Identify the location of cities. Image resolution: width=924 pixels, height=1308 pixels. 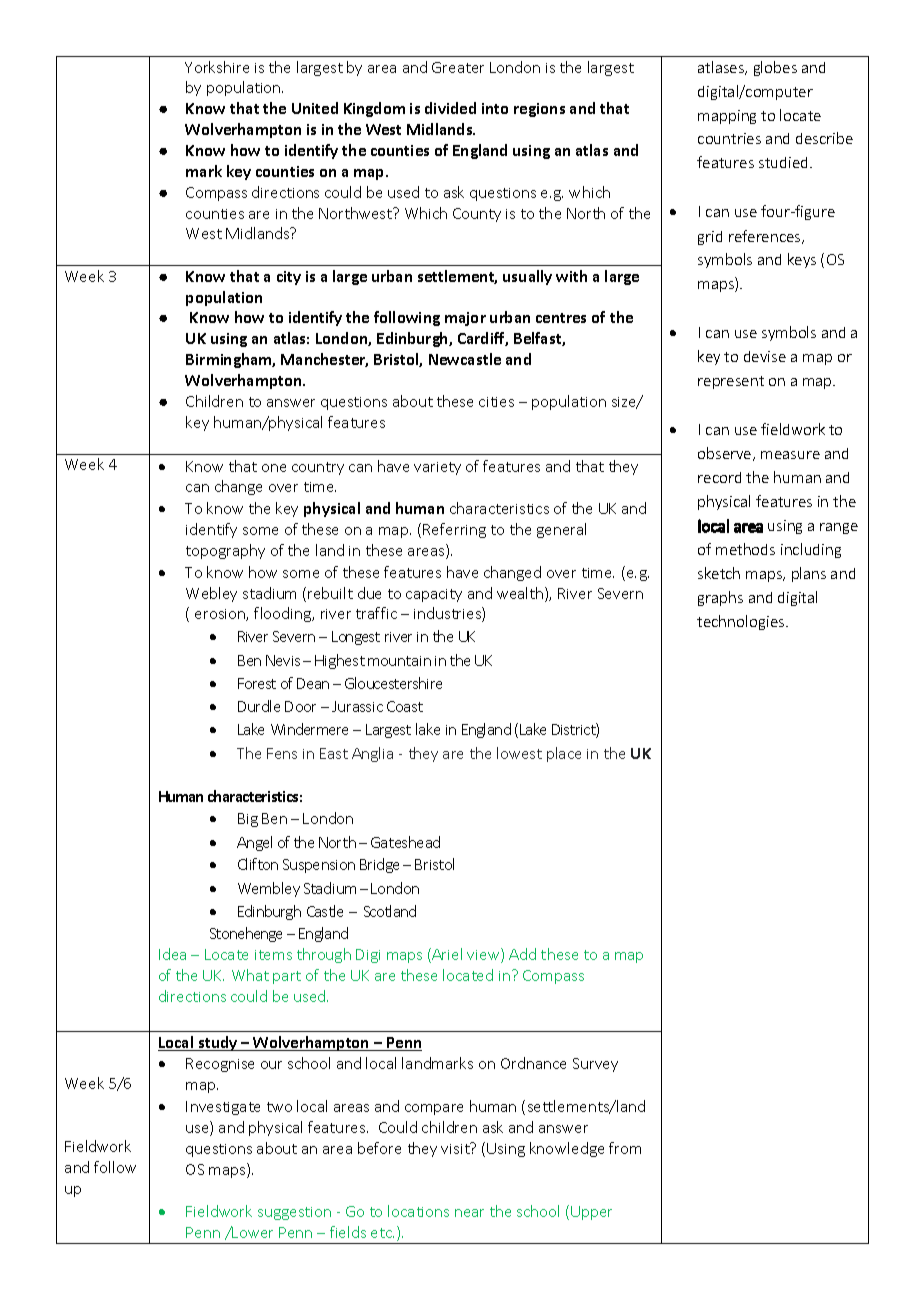
(496, 402).
